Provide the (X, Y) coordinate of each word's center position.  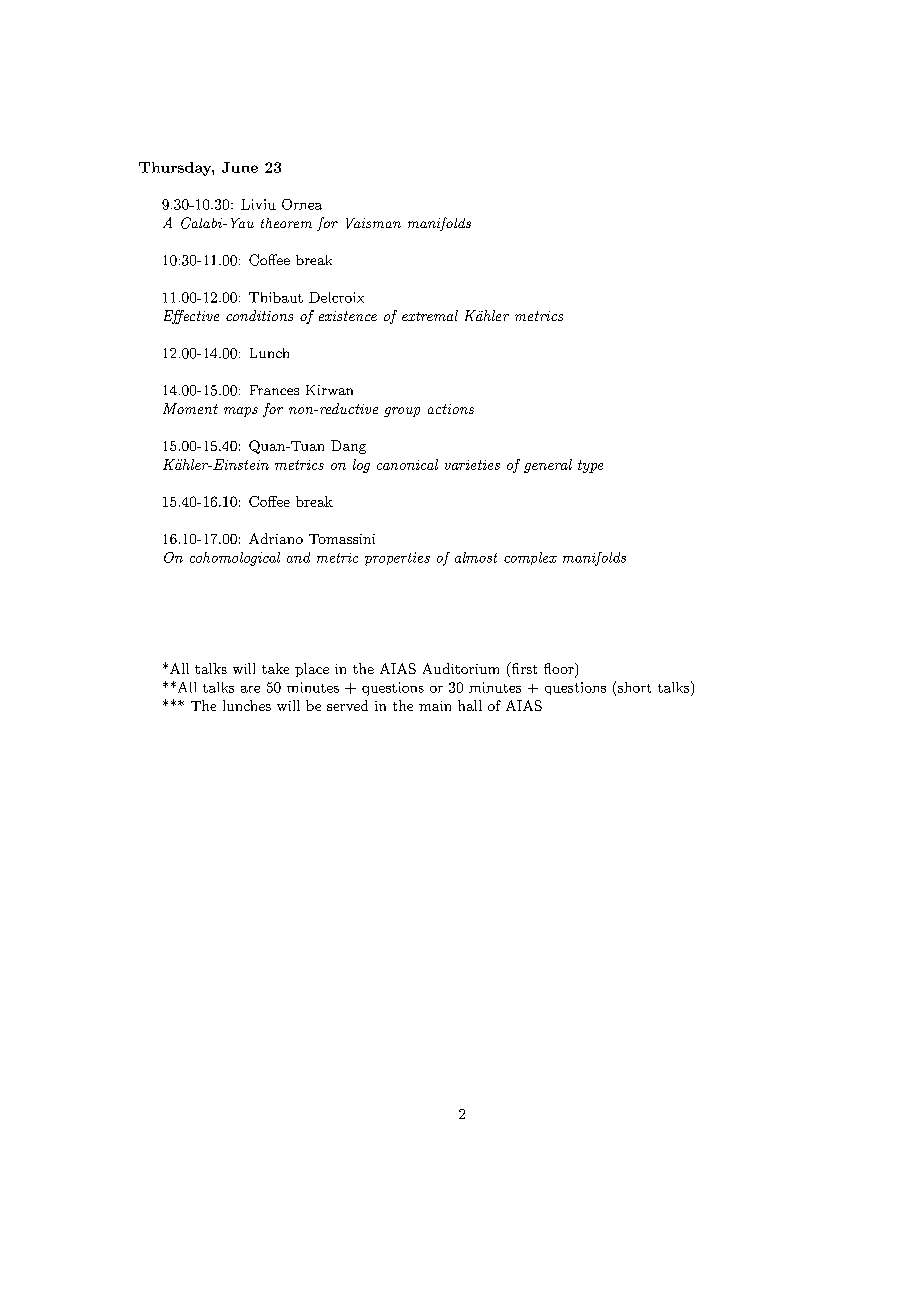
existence (348, 316)
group (402, 412)
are (250, 689)
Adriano (276, 538)
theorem (286, 223)
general (548, 466)
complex (530, 558)
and (298, 557)
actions (451, 409)
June (240, 167)
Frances (274, 390)
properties (397, 559)
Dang (348, 447)
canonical (407, 464)
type (590, 466)
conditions (259, 315)
